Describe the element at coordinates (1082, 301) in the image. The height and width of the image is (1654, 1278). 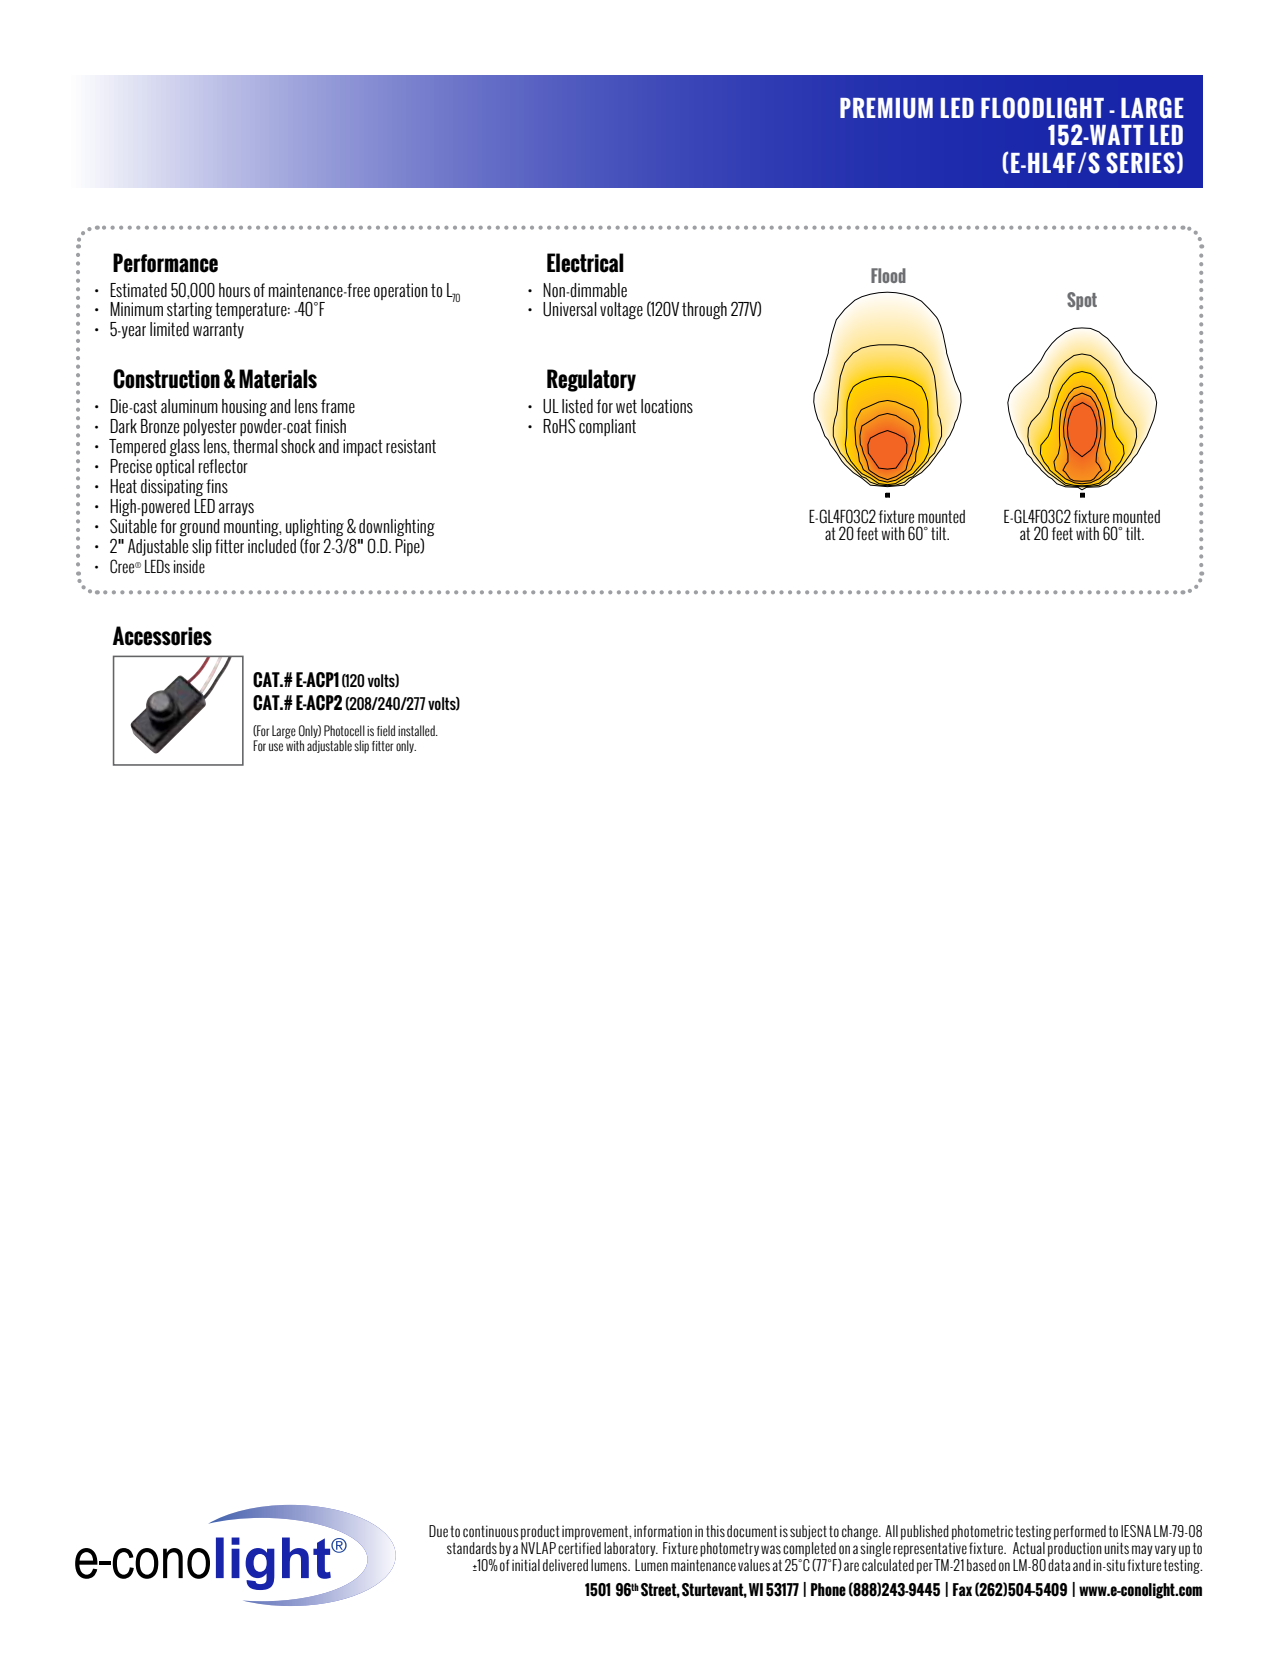
I see `Spot` at that location.
